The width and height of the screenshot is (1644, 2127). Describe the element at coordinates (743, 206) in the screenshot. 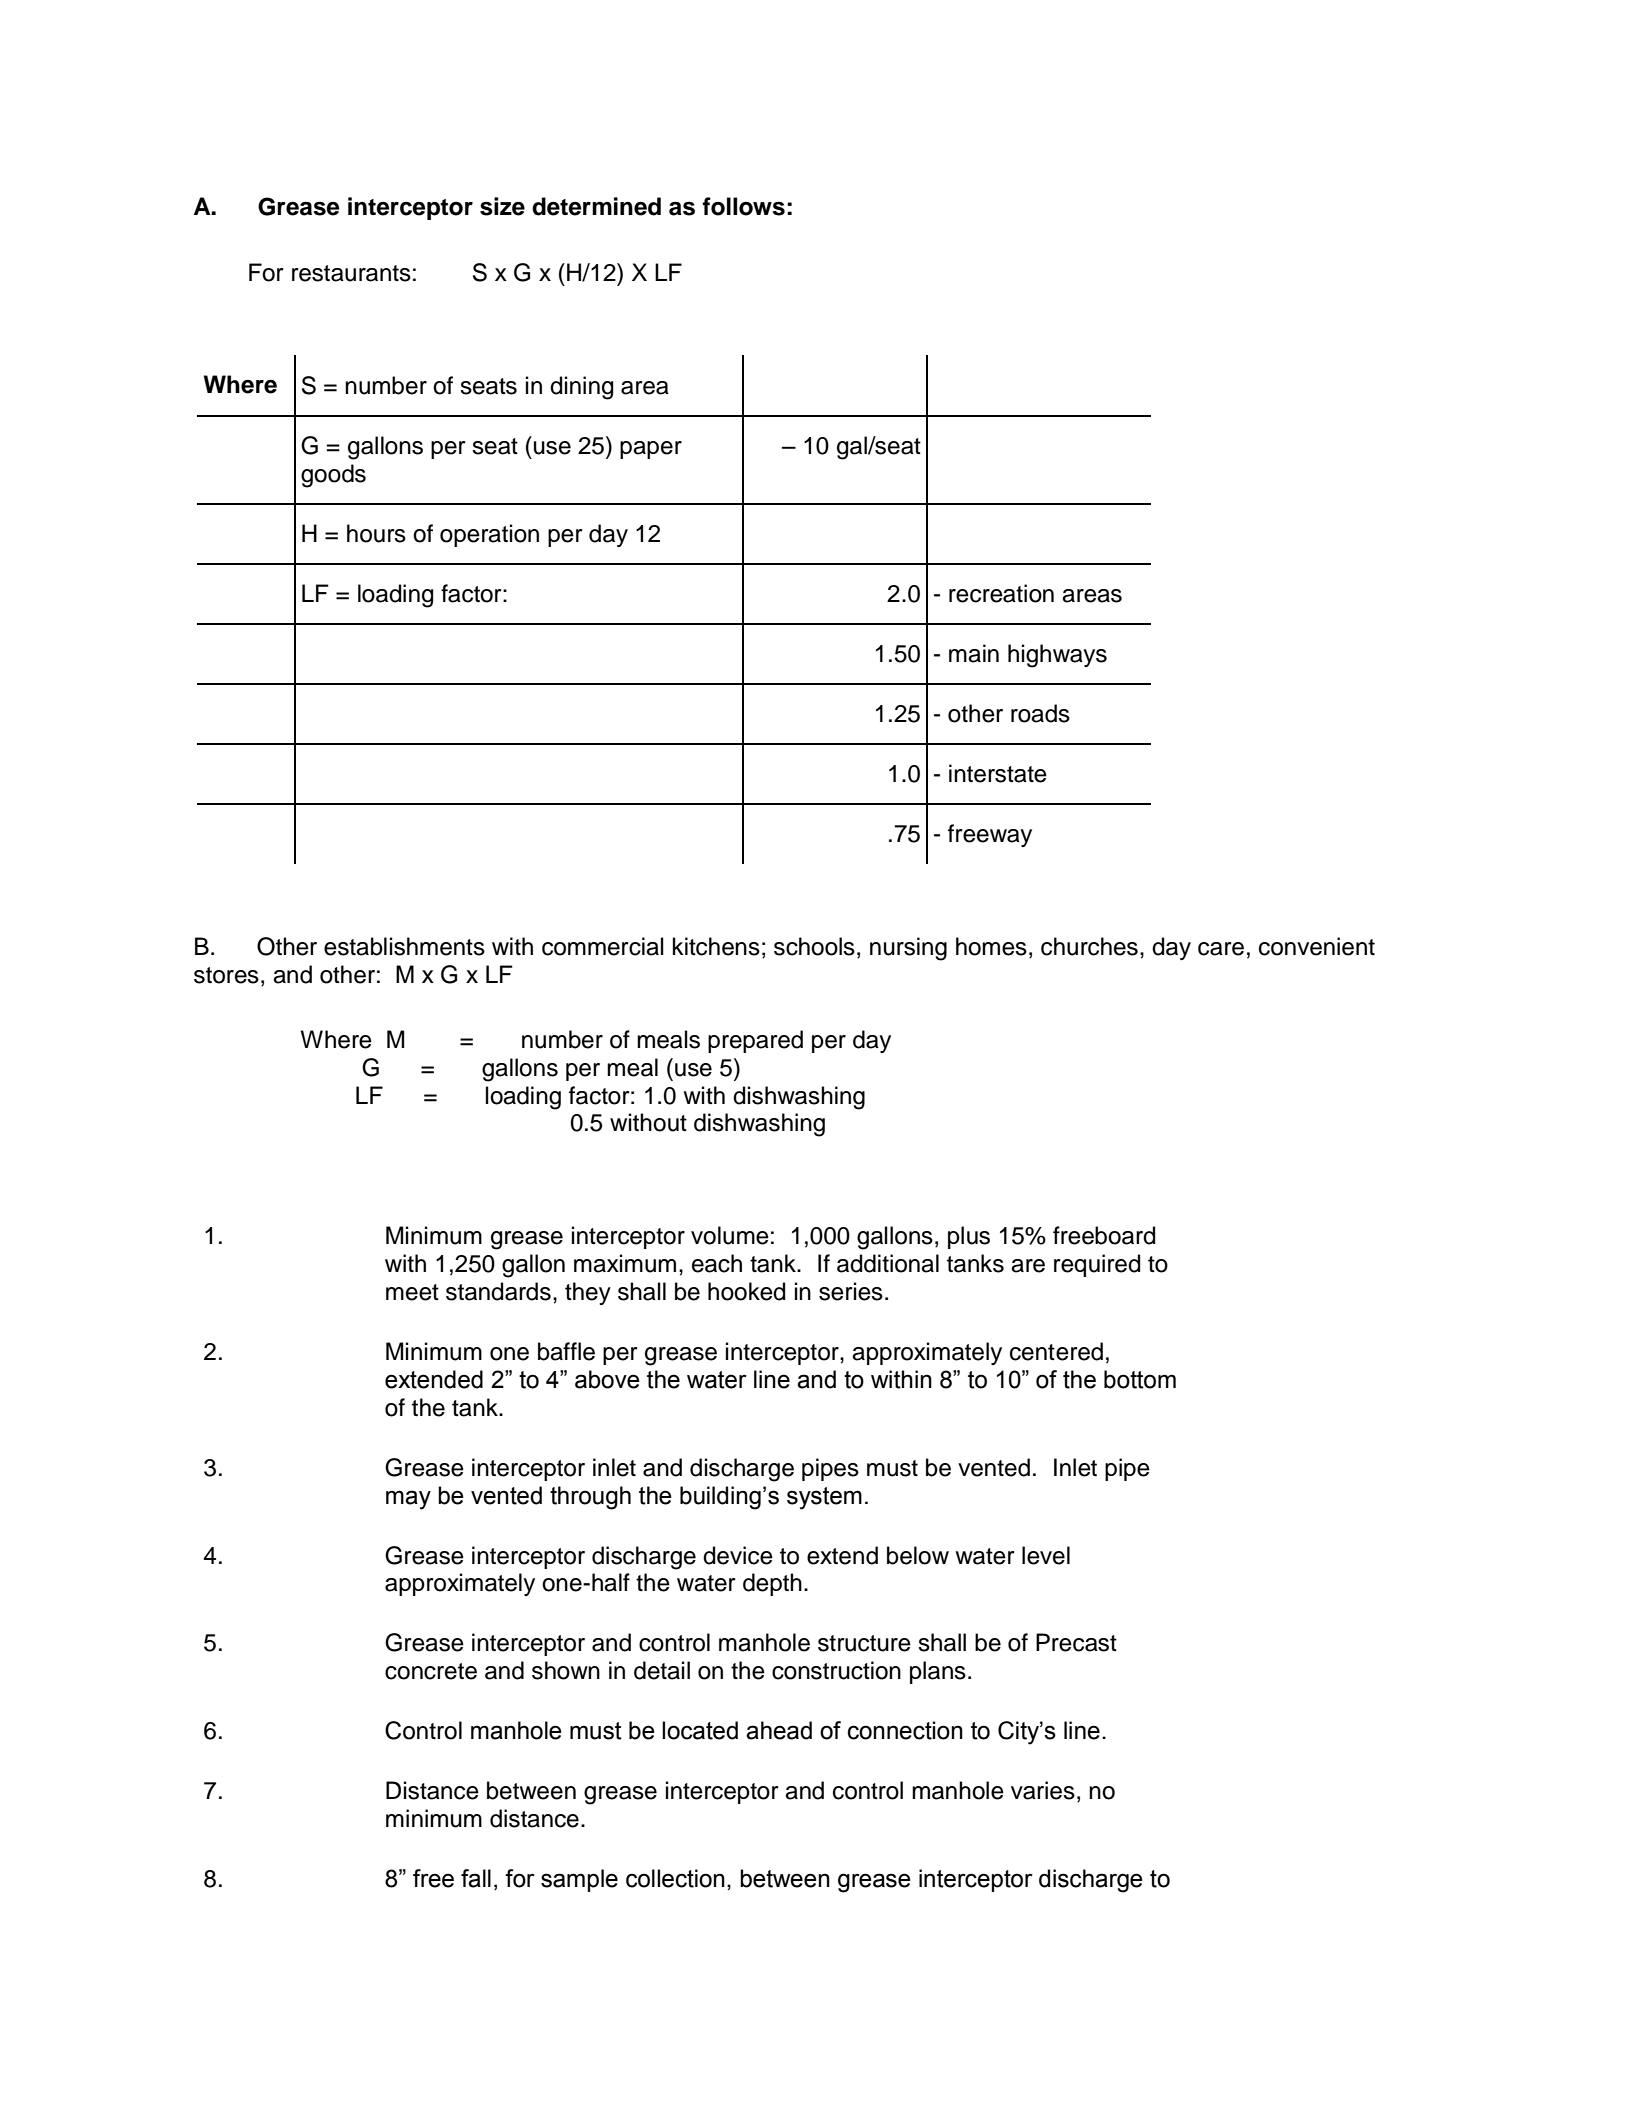

I see `follows` at that location.
